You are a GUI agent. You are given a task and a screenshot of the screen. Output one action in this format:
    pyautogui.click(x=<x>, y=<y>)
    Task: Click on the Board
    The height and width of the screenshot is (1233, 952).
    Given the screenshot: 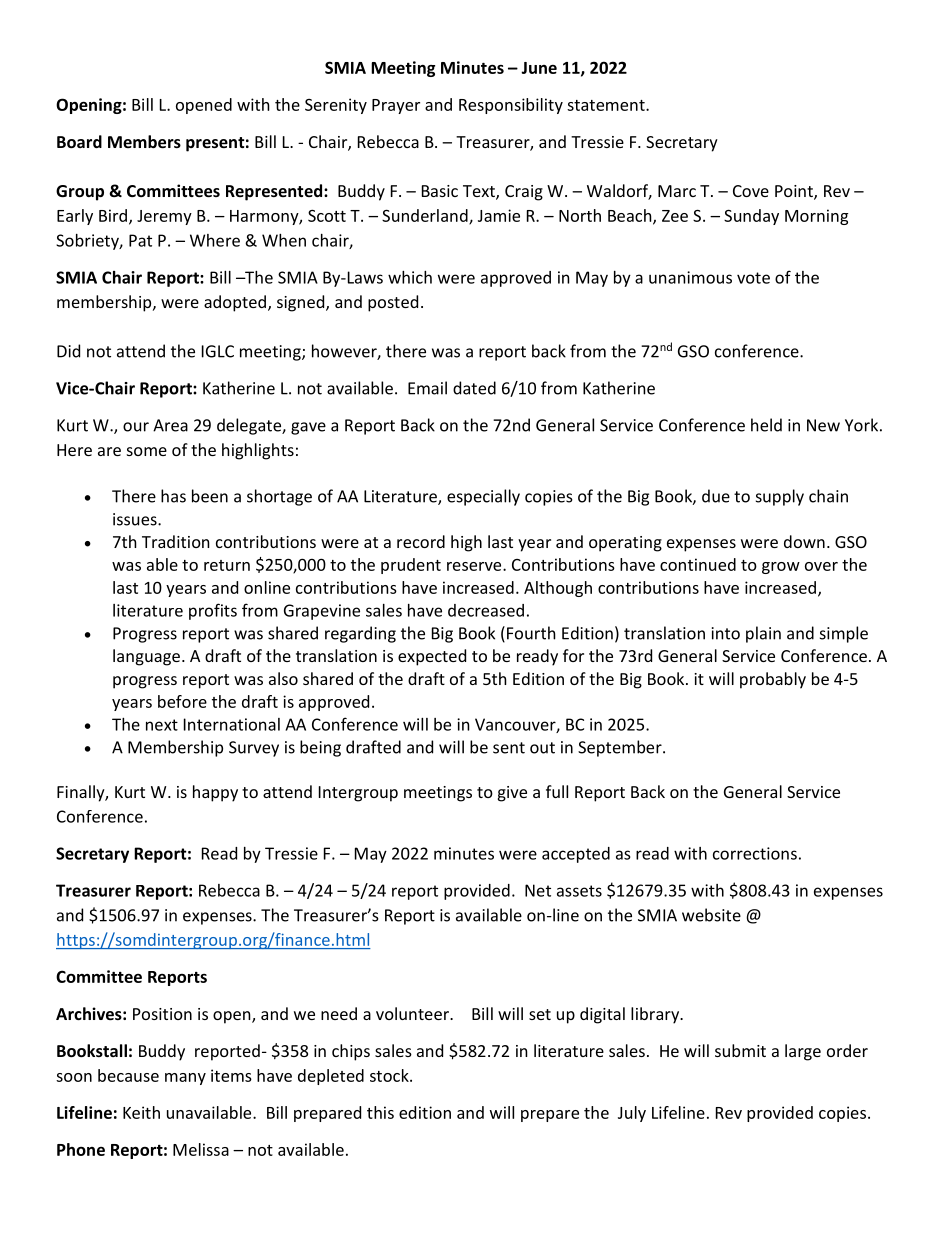 What is the action you would take?
    pyautogui.click(x=79, y=141)
